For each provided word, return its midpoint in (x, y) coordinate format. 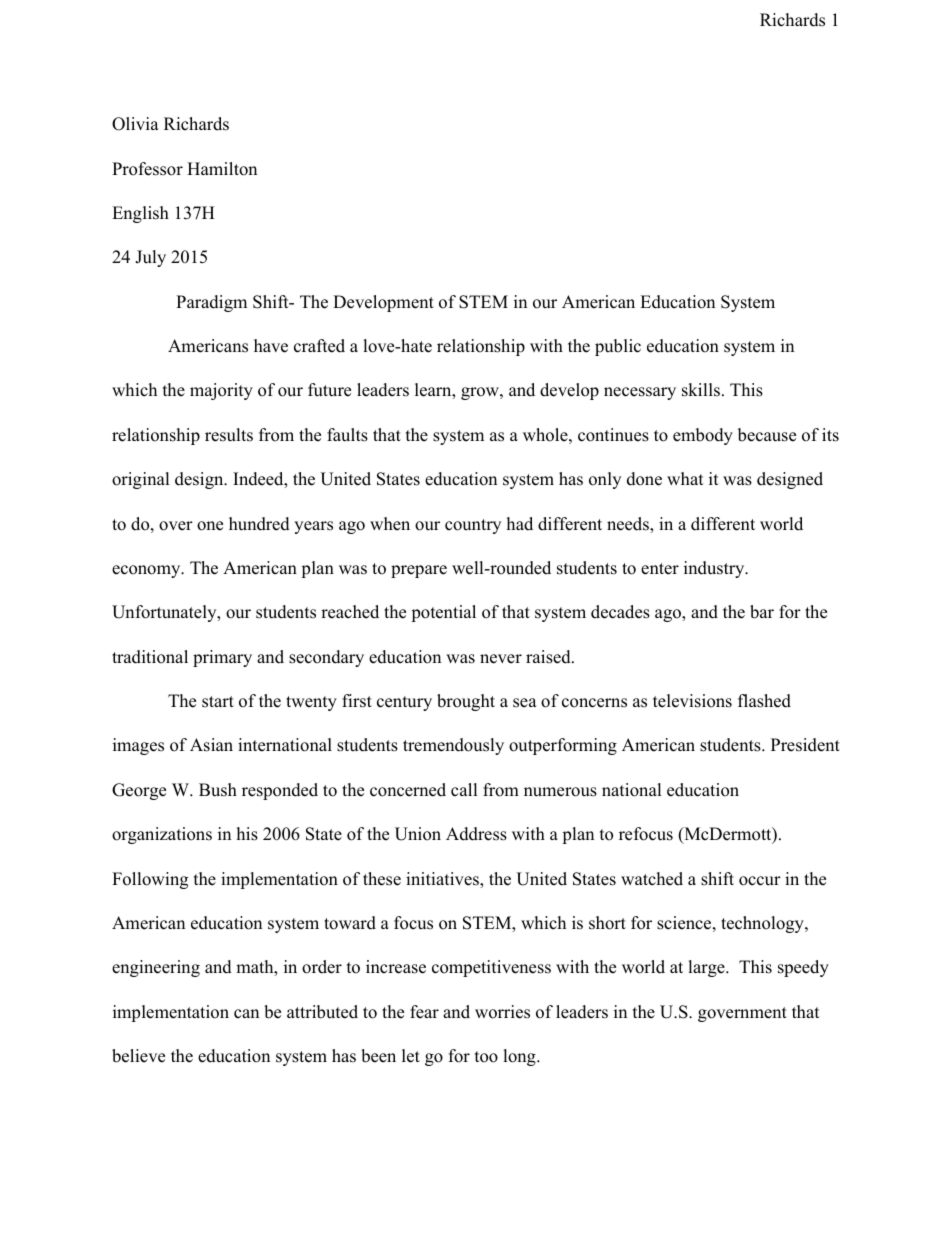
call (464, 790)
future (329, 390)
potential (443, 613)
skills (701, 390)
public (618, 347)
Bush (218, 790)
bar (762, 612)
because (767, 435)
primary (222, 658)
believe (138, 1056)
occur (760, 881)
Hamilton (222, 169)
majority (221, 391)
